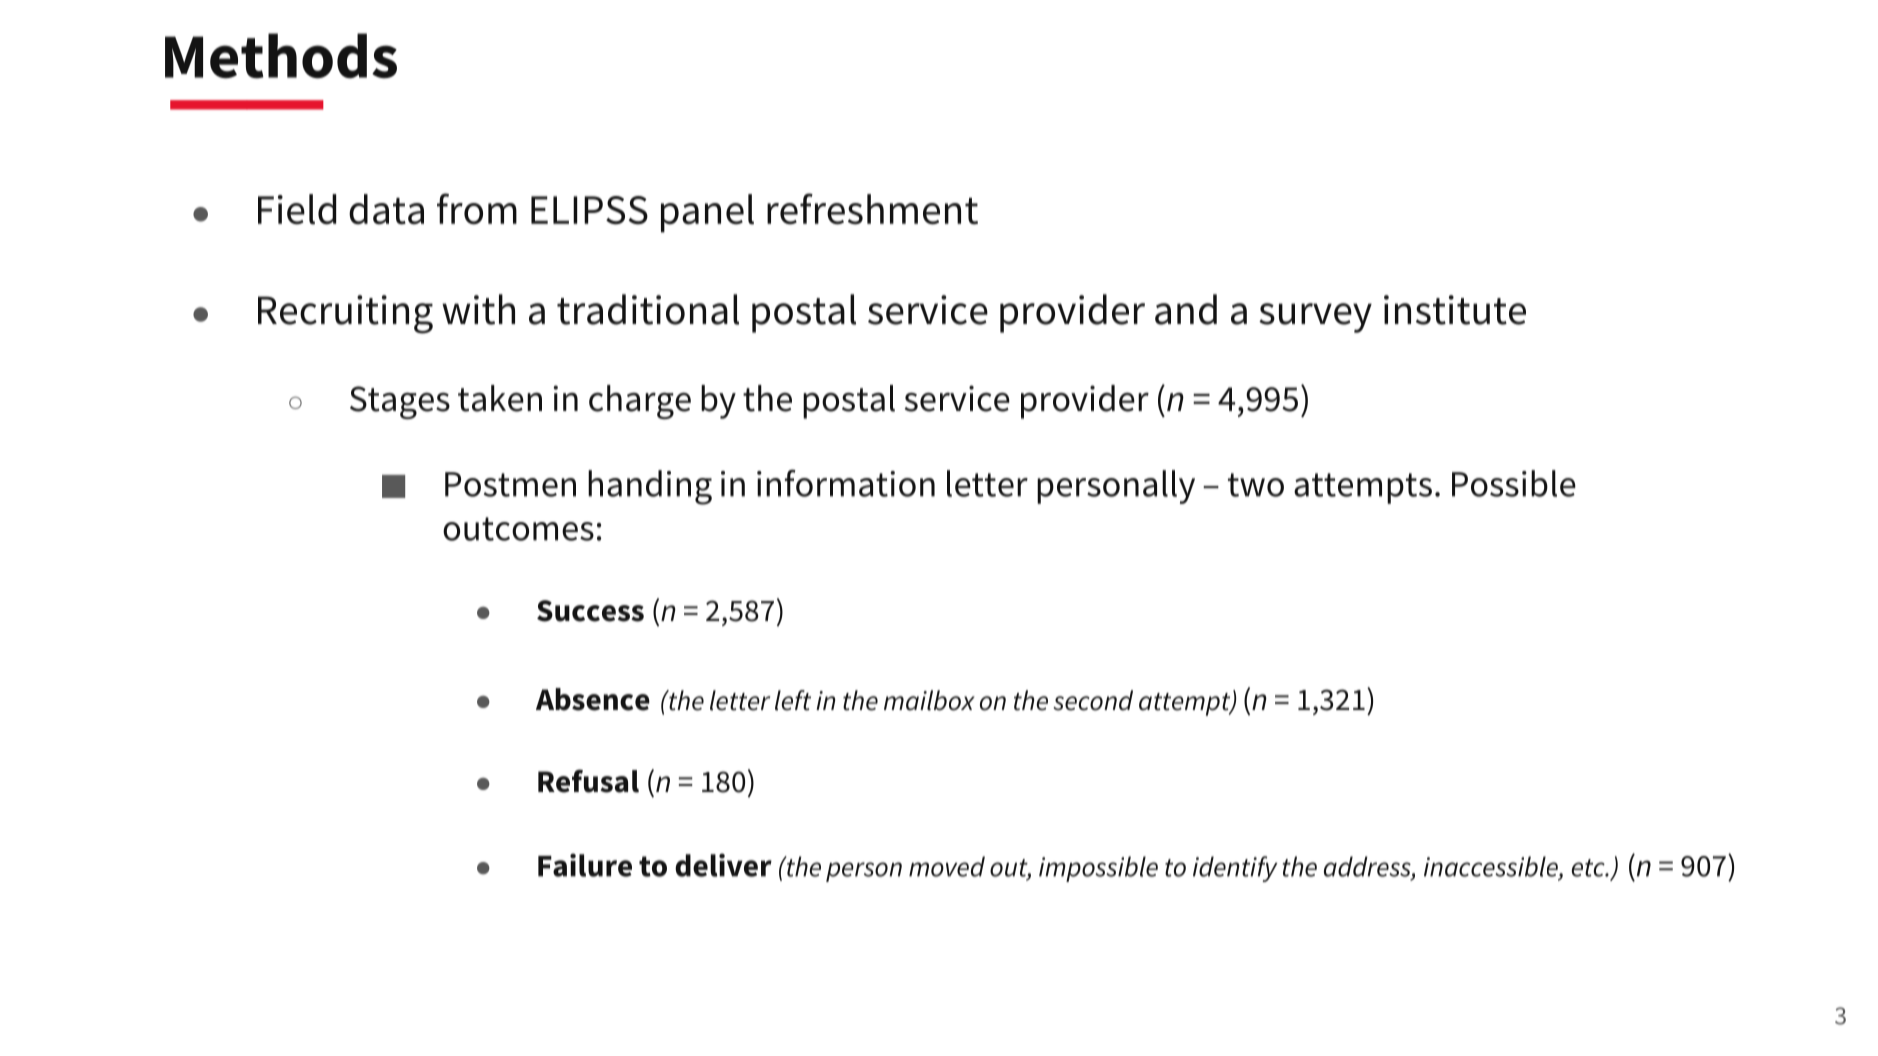 The image size is (1878, 1056). Describe the element at coordinates (590, 611) in the image. I see `Success` at that location.
